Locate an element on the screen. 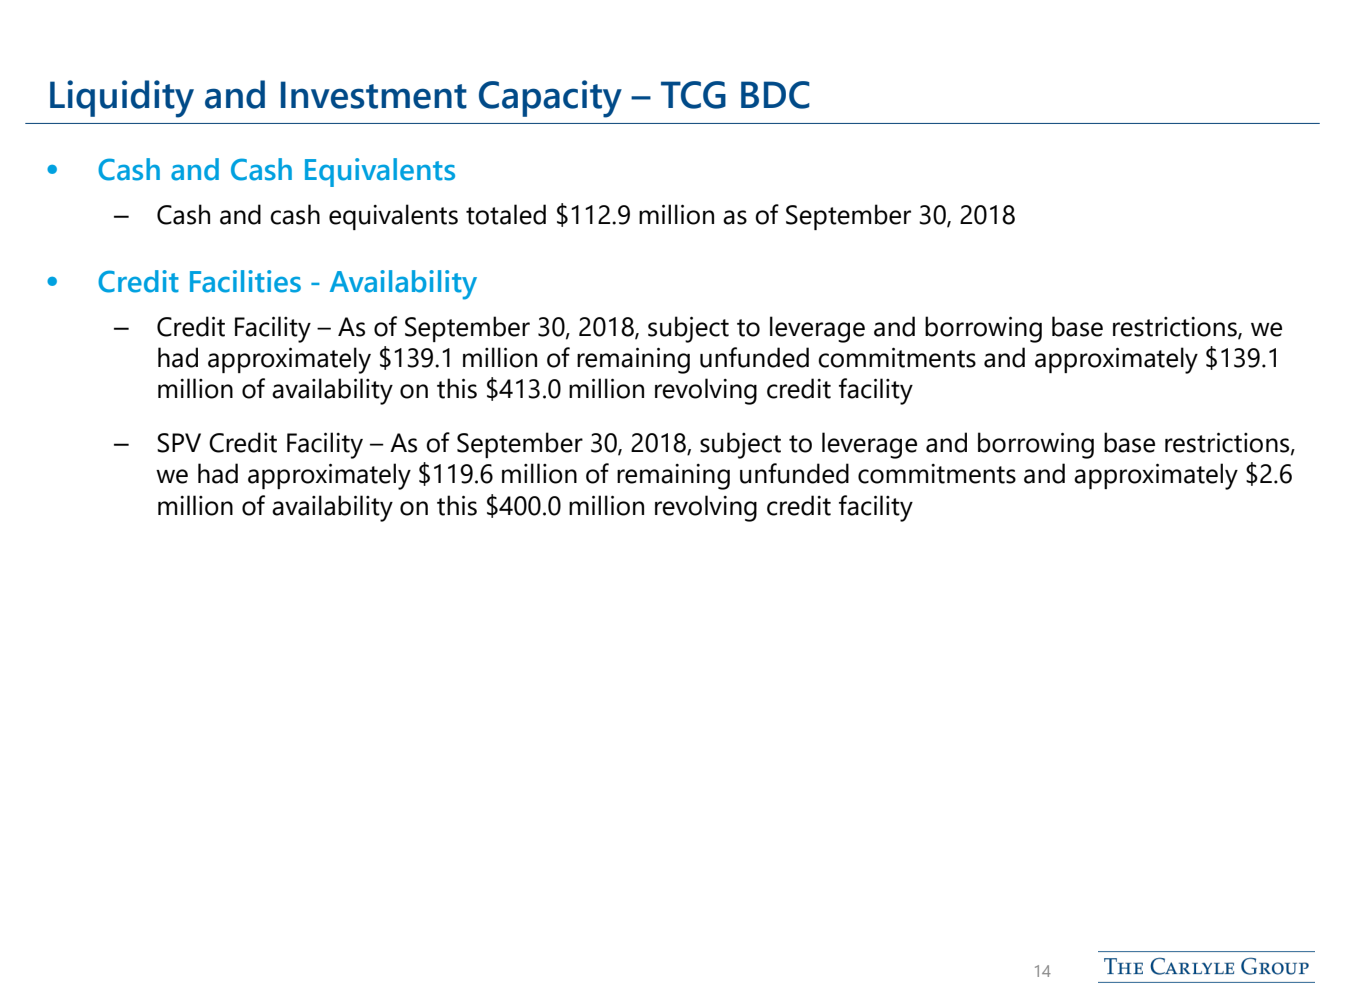 The image size is (1345, 1008). Capacity is located at coordinates (550, 99).
